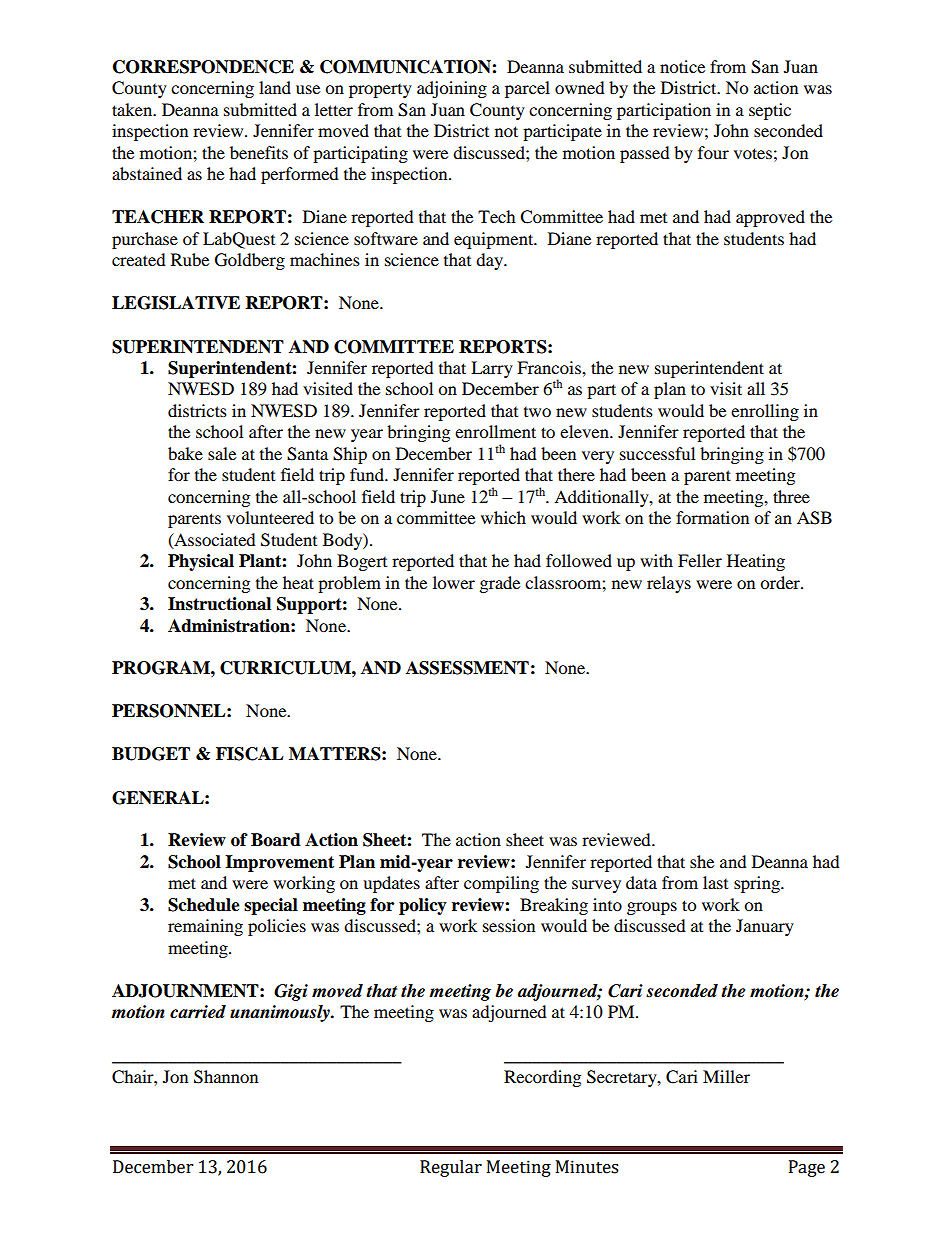 The width and height of the screenshot is (952, 1233). I want to click on lower, so click(454, 582).
